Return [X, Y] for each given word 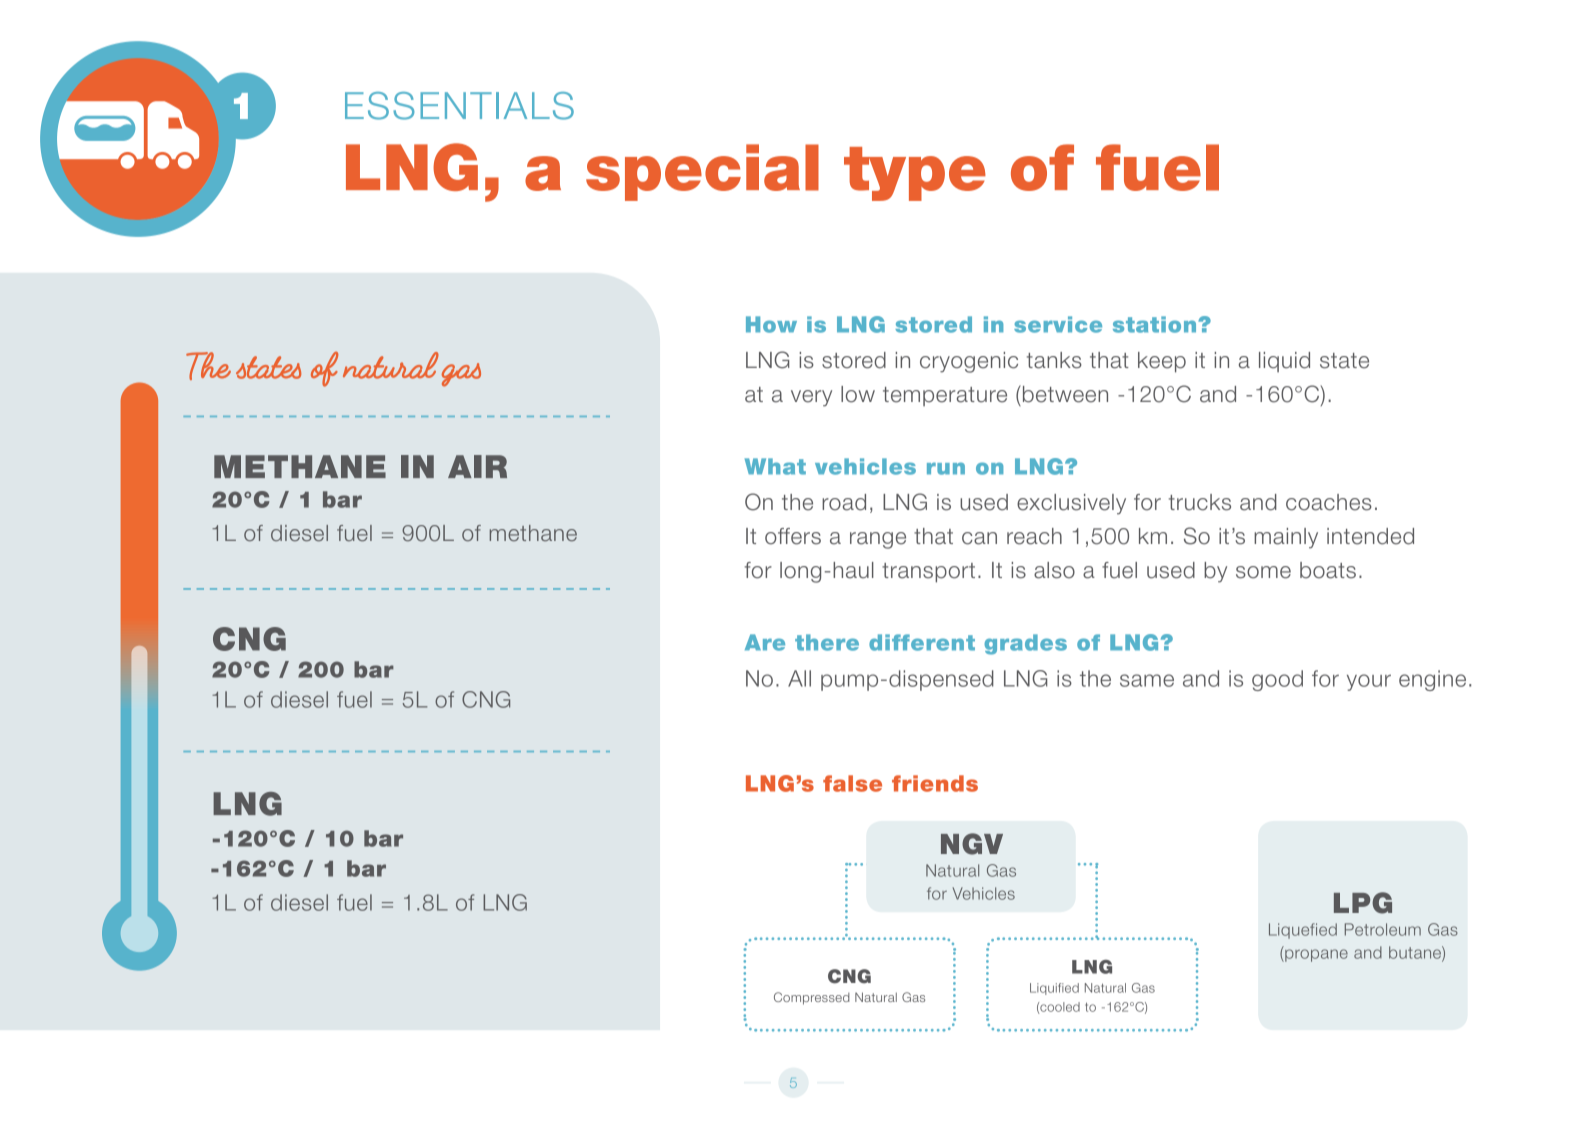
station [1154, 324]
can [979, 538]
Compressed [812, 998]
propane [1315, 955]
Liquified [1054, 989]
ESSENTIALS [459, 106]
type [915, 174]
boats [1328, 570]
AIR [477, 466]
